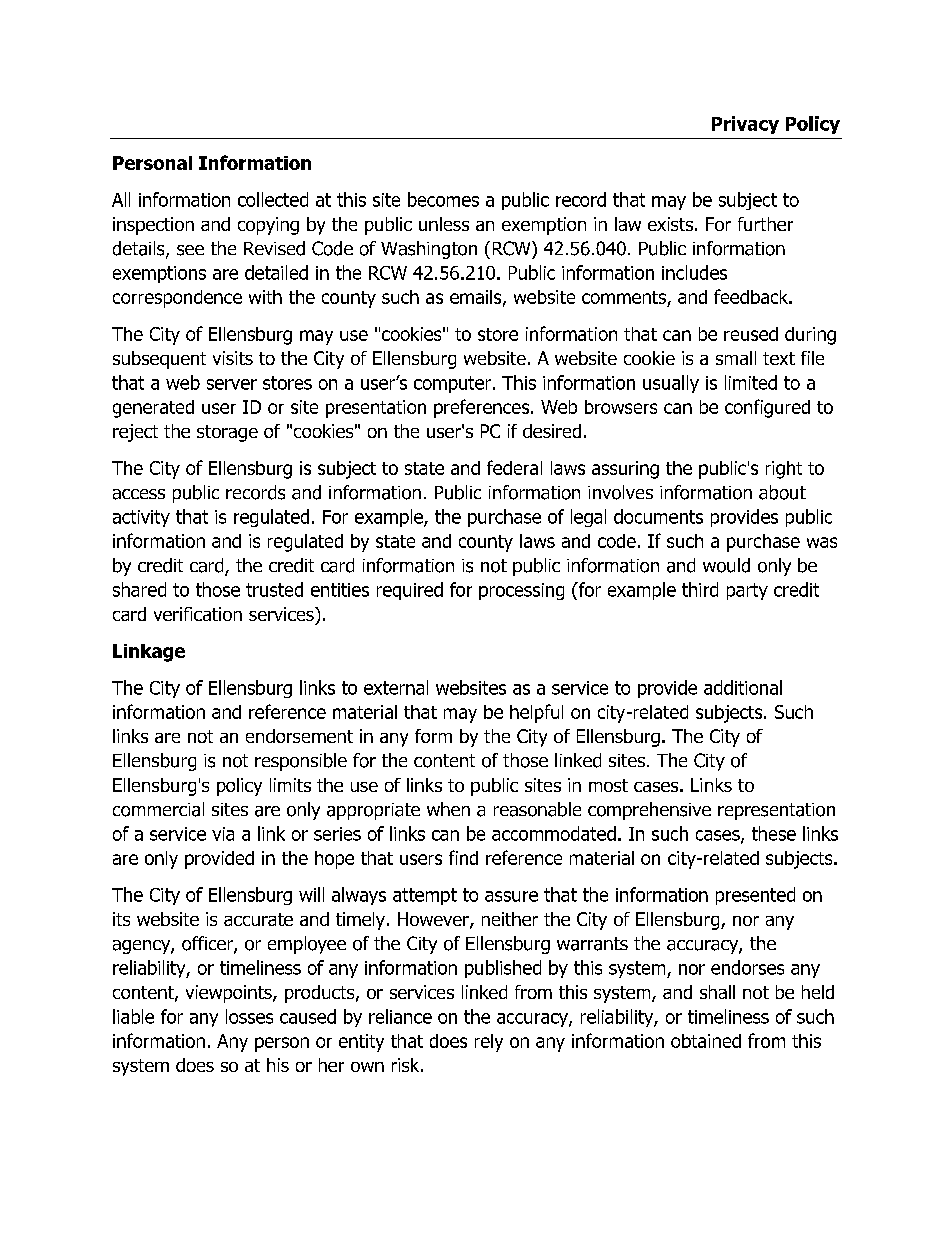 The image size is (952, 1233). Describe the element at coordinates (745, 125) in the screenshot. I see `Privacy` at that location.
